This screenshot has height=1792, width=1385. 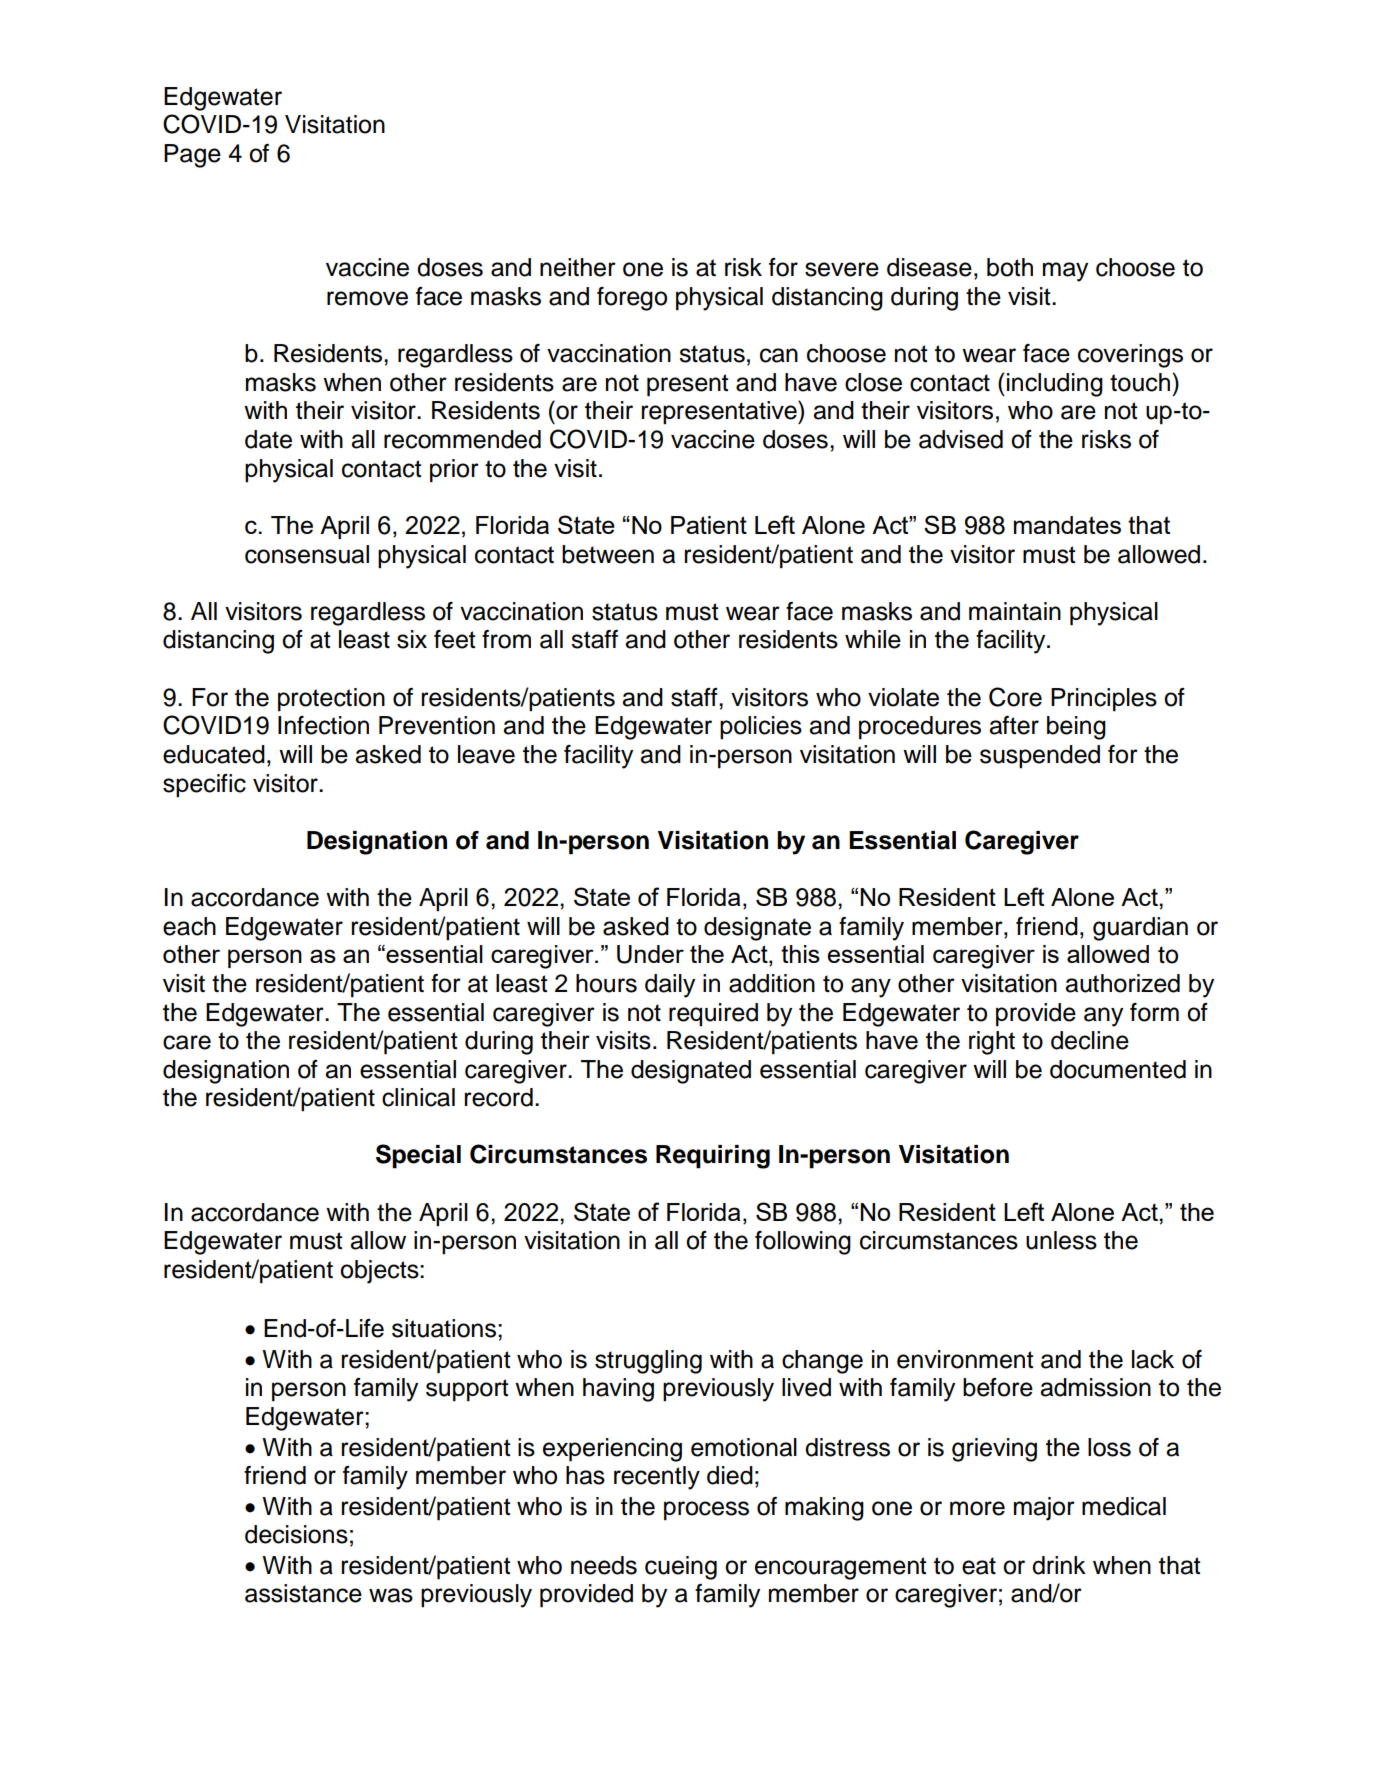 What do you see at coordinates (323, 725) in the screenshot?
I see `Infection` at bounding box center [323, 725].
